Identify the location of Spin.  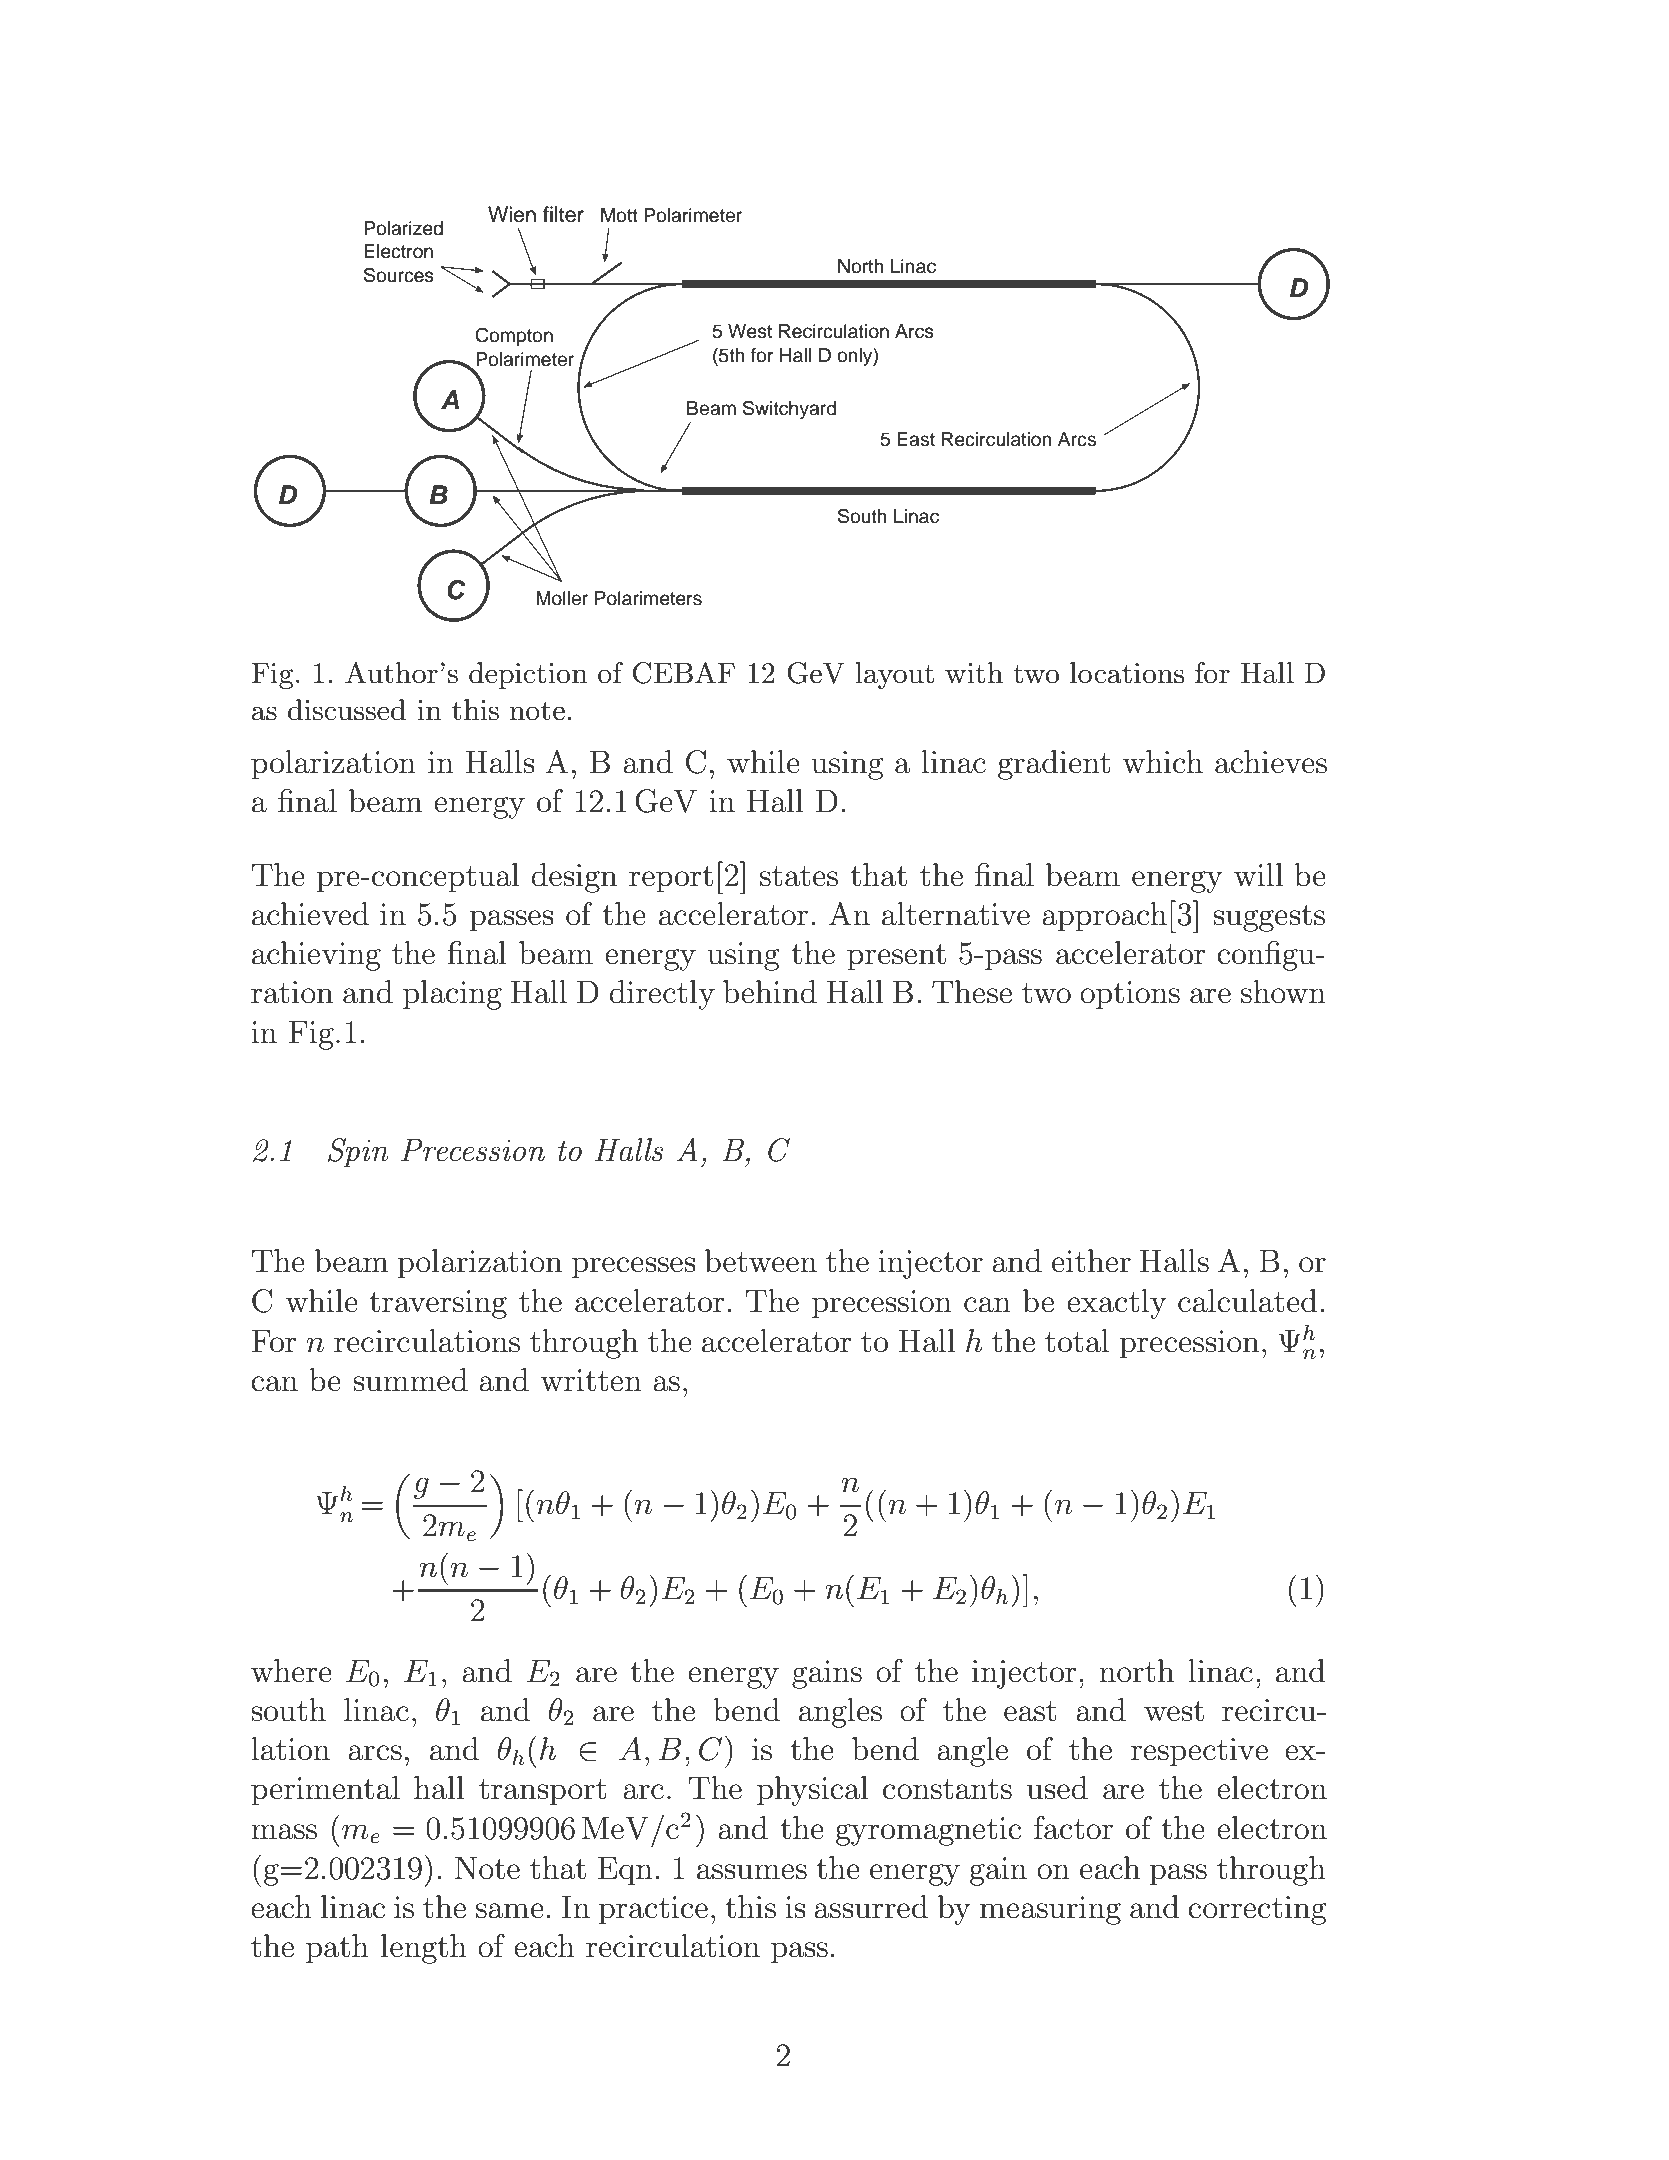
(358, 1153).
